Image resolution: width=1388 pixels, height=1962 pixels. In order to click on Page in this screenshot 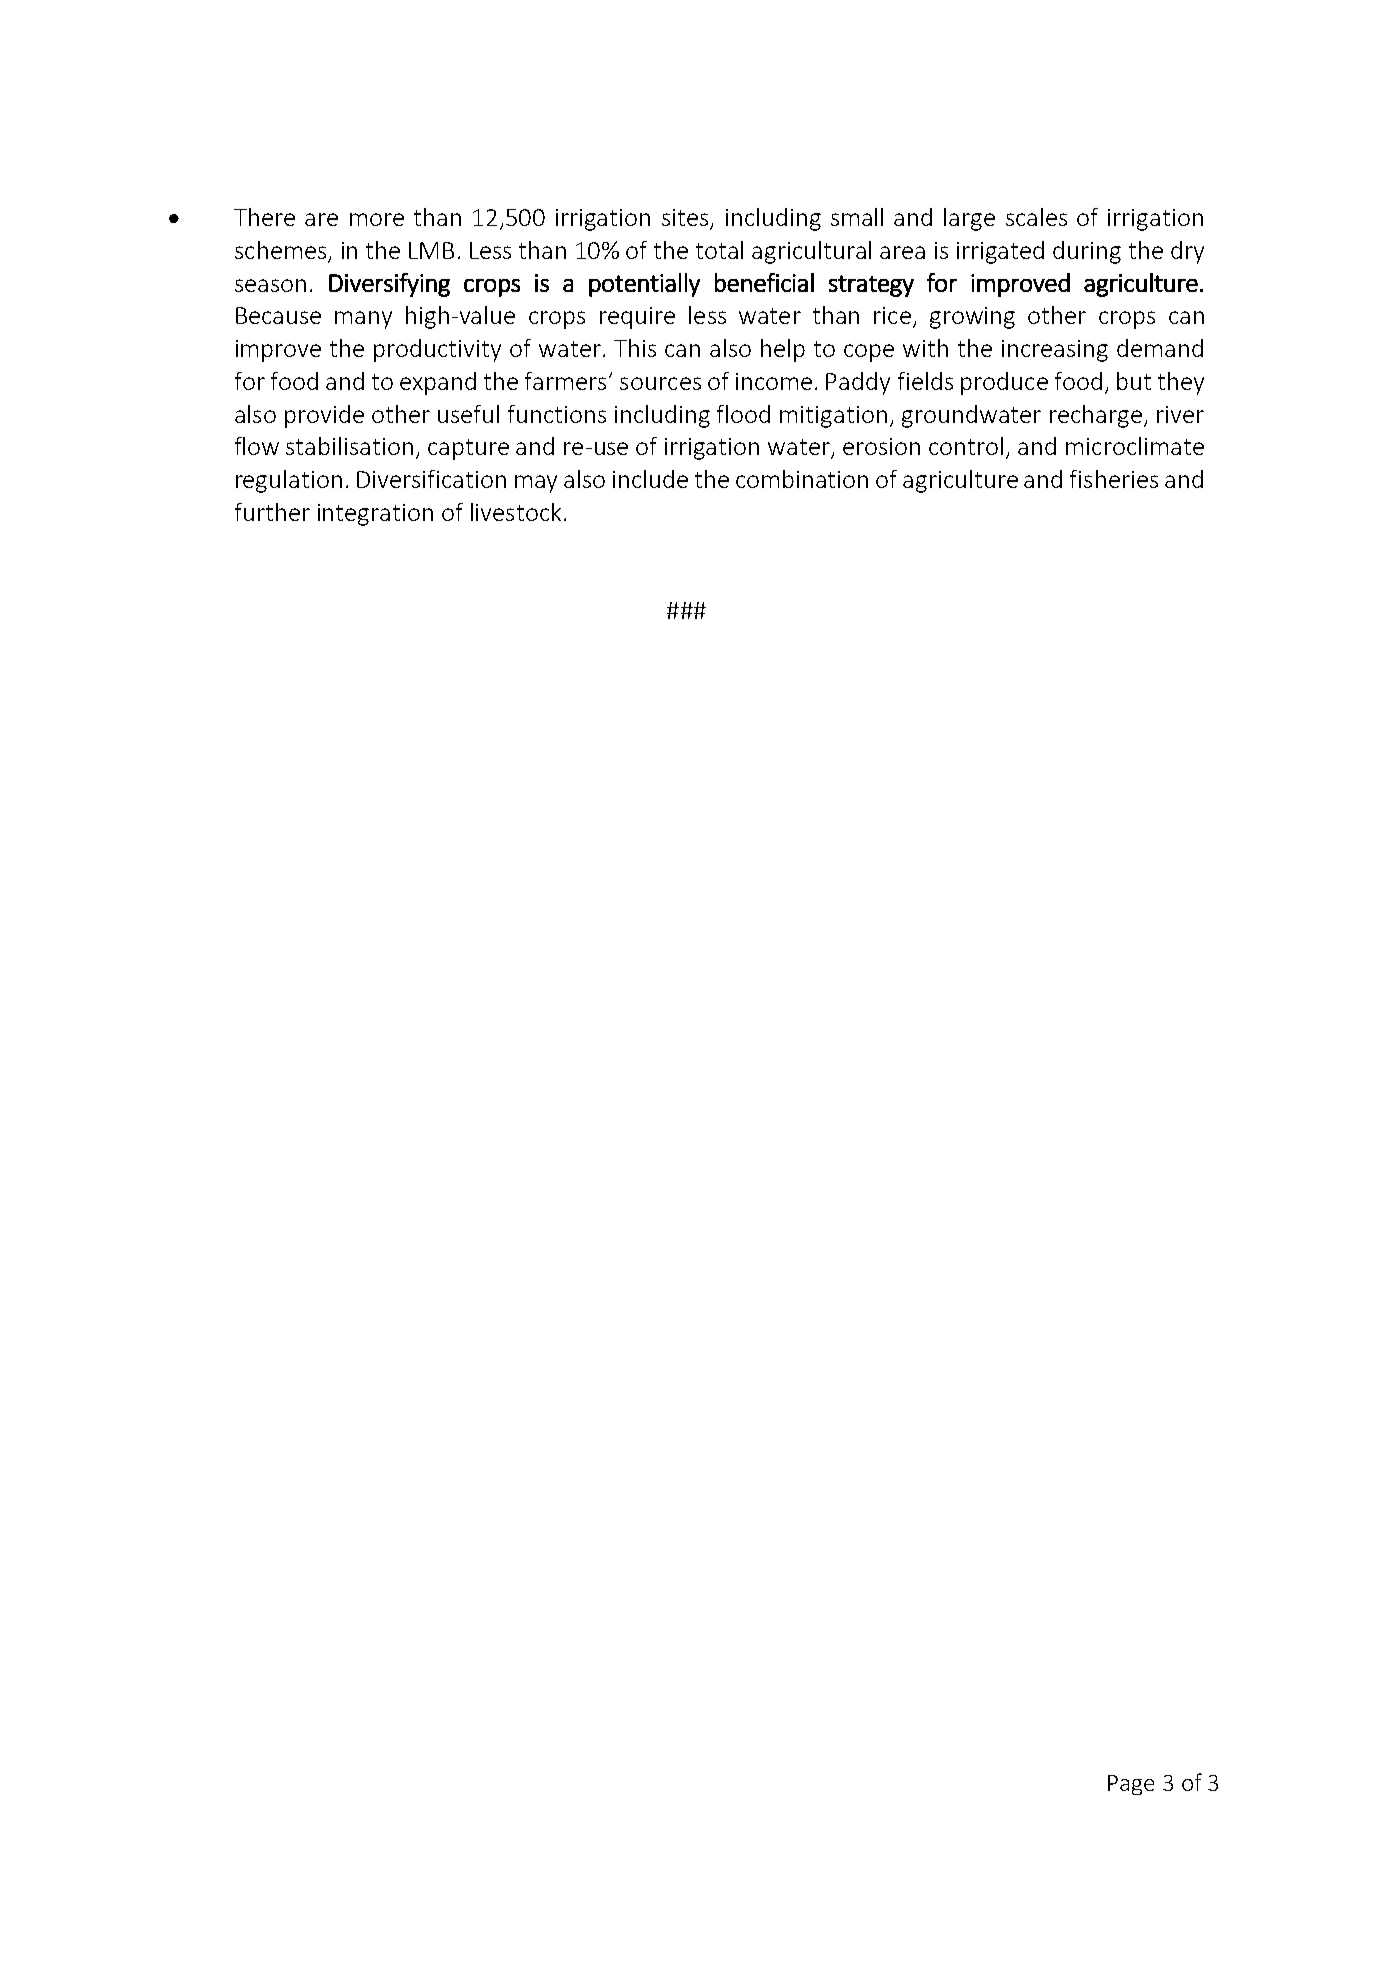, I will do `click(1131, 1785)`.
